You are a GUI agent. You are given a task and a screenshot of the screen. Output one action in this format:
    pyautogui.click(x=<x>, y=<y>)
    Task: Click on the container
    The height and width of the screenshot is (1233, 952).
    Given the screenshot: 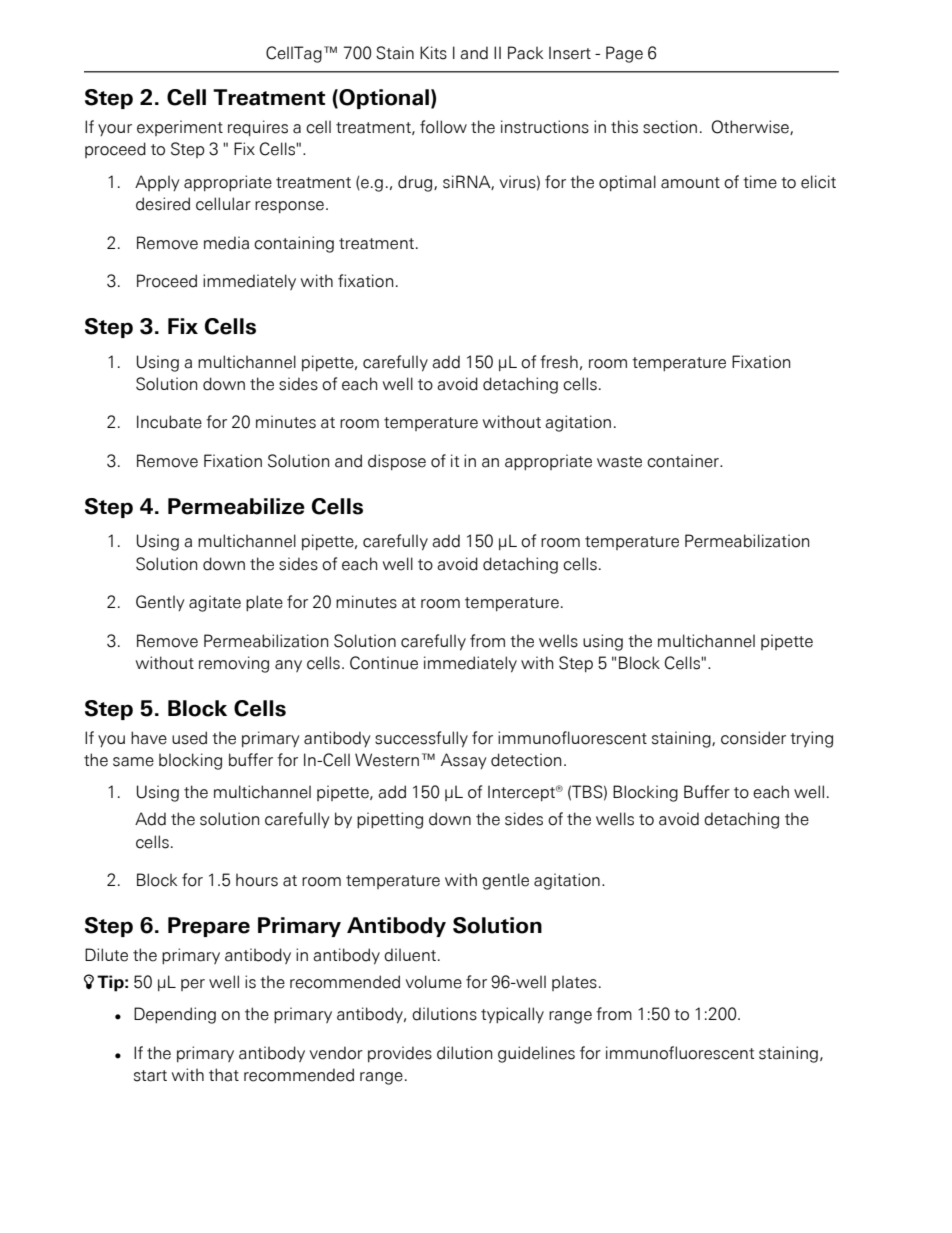 What is the action you would take?
    pyautogui.click(x=684, y=461)
